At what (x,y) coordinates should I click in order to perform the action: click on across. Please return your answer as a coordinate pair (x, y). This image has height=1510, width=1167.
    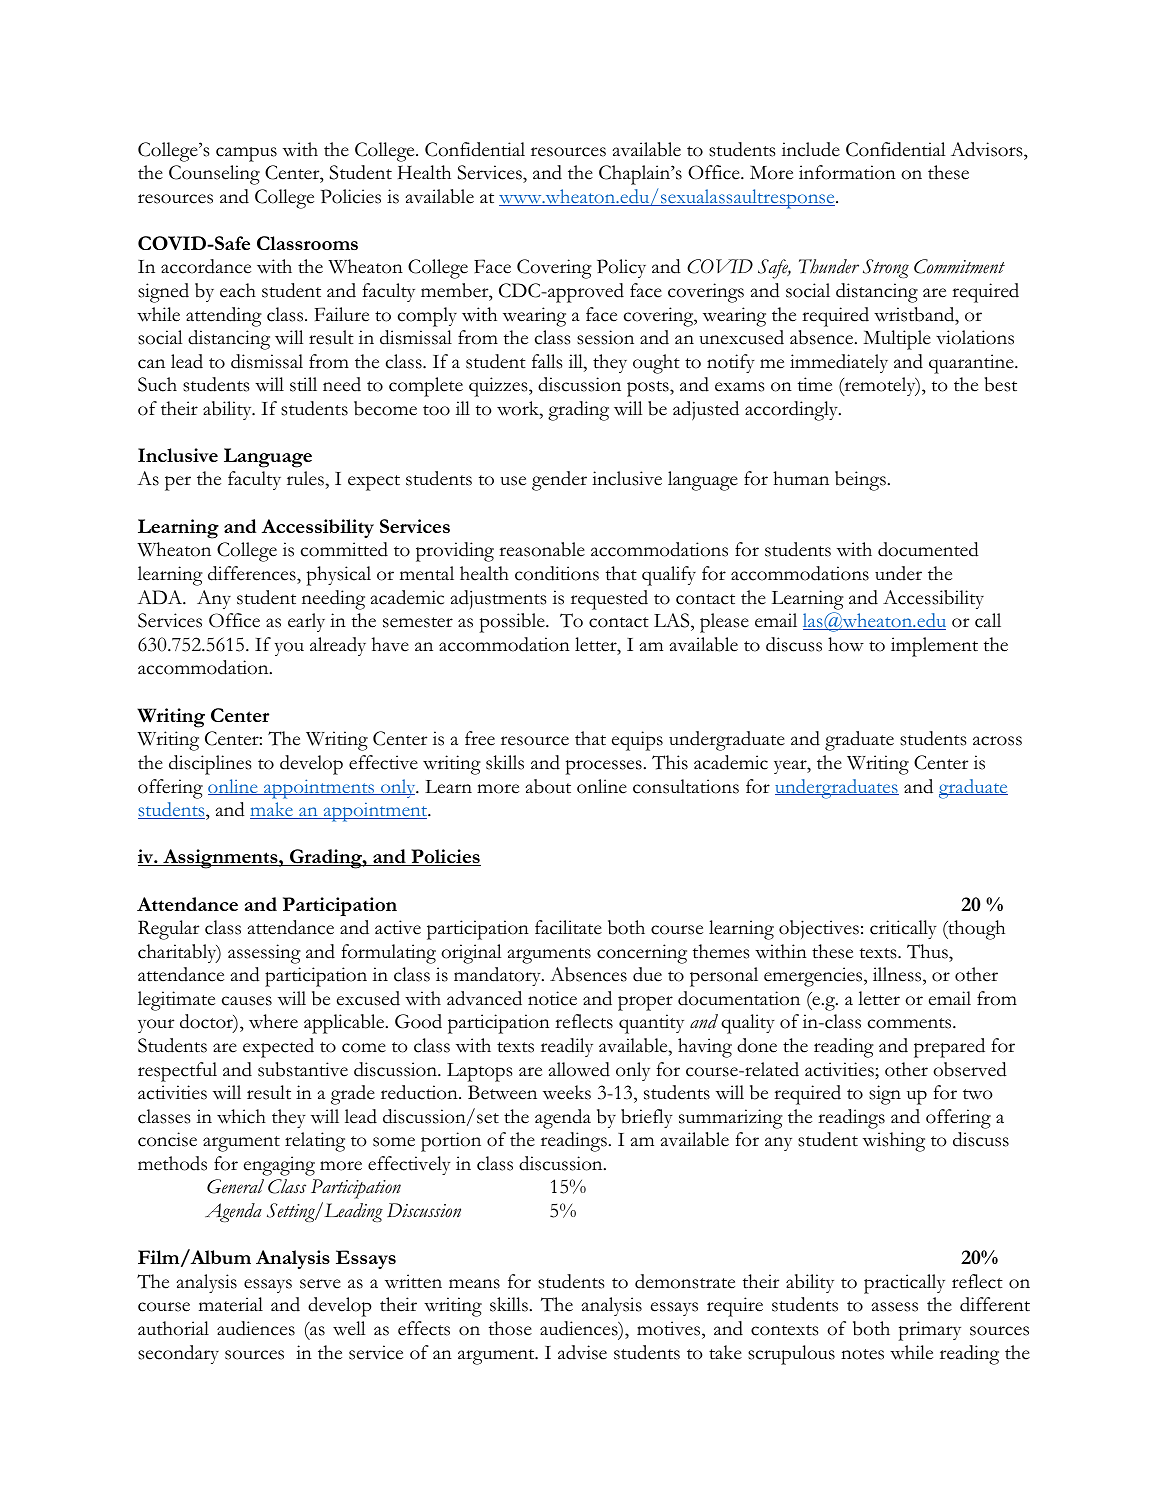
    Looking at the image, I should click on (997, 741).
